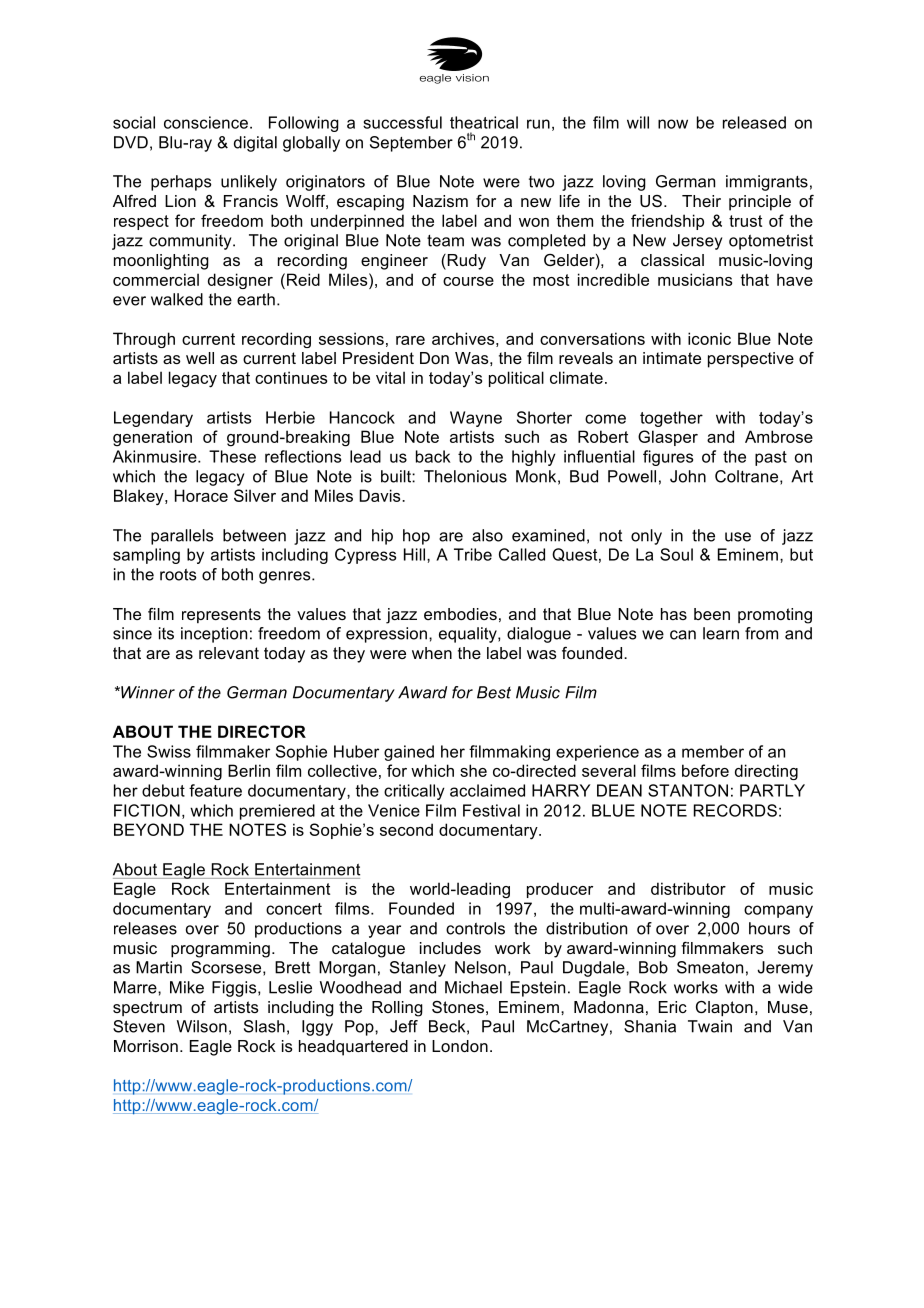  Describe the element at coordinates (206, 122) in the screenshot. I see `conscience` at that location.
